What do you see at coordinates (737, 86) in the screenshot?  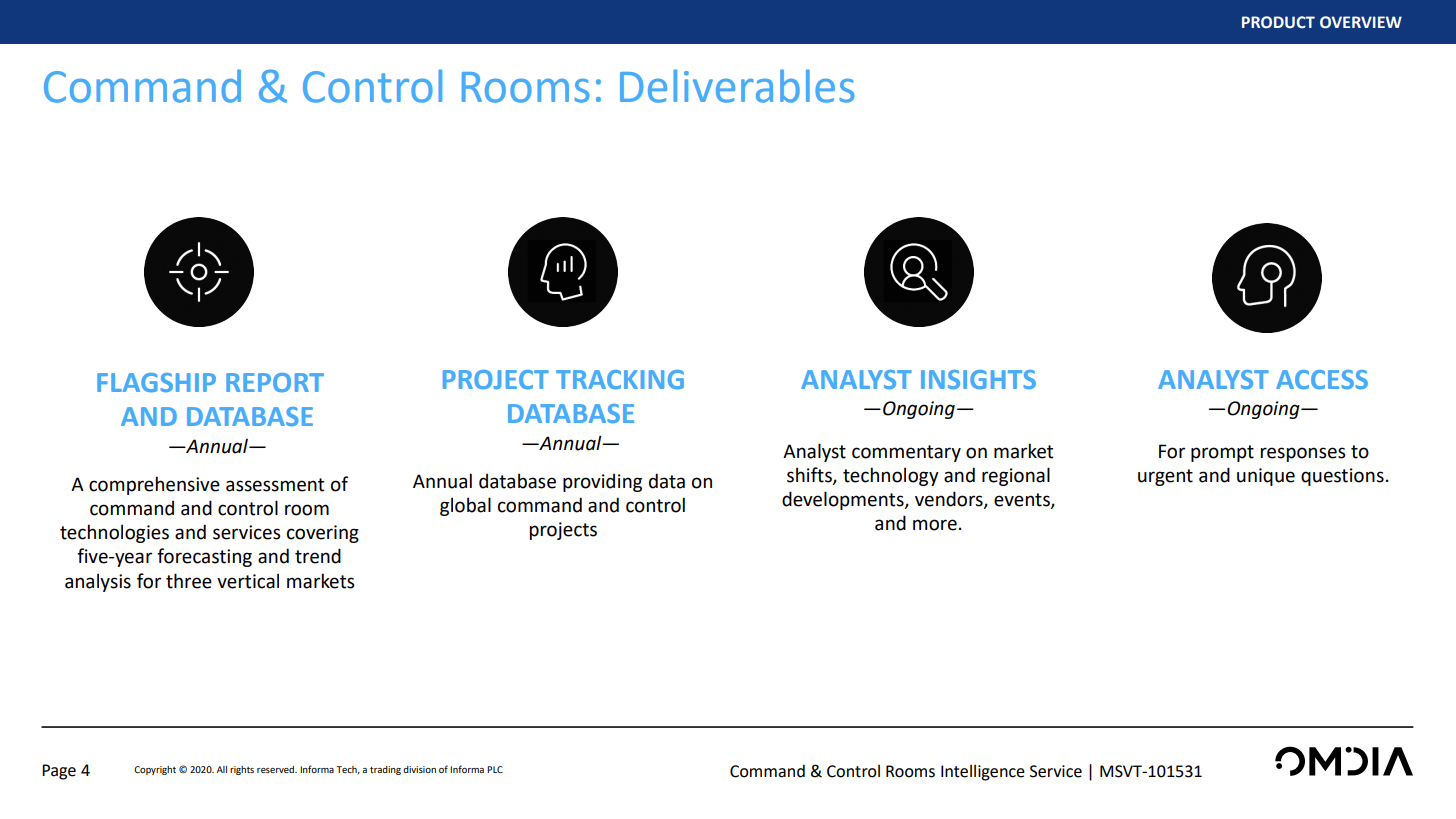 I see `Deliverables` at bounding box center [737, 86].
